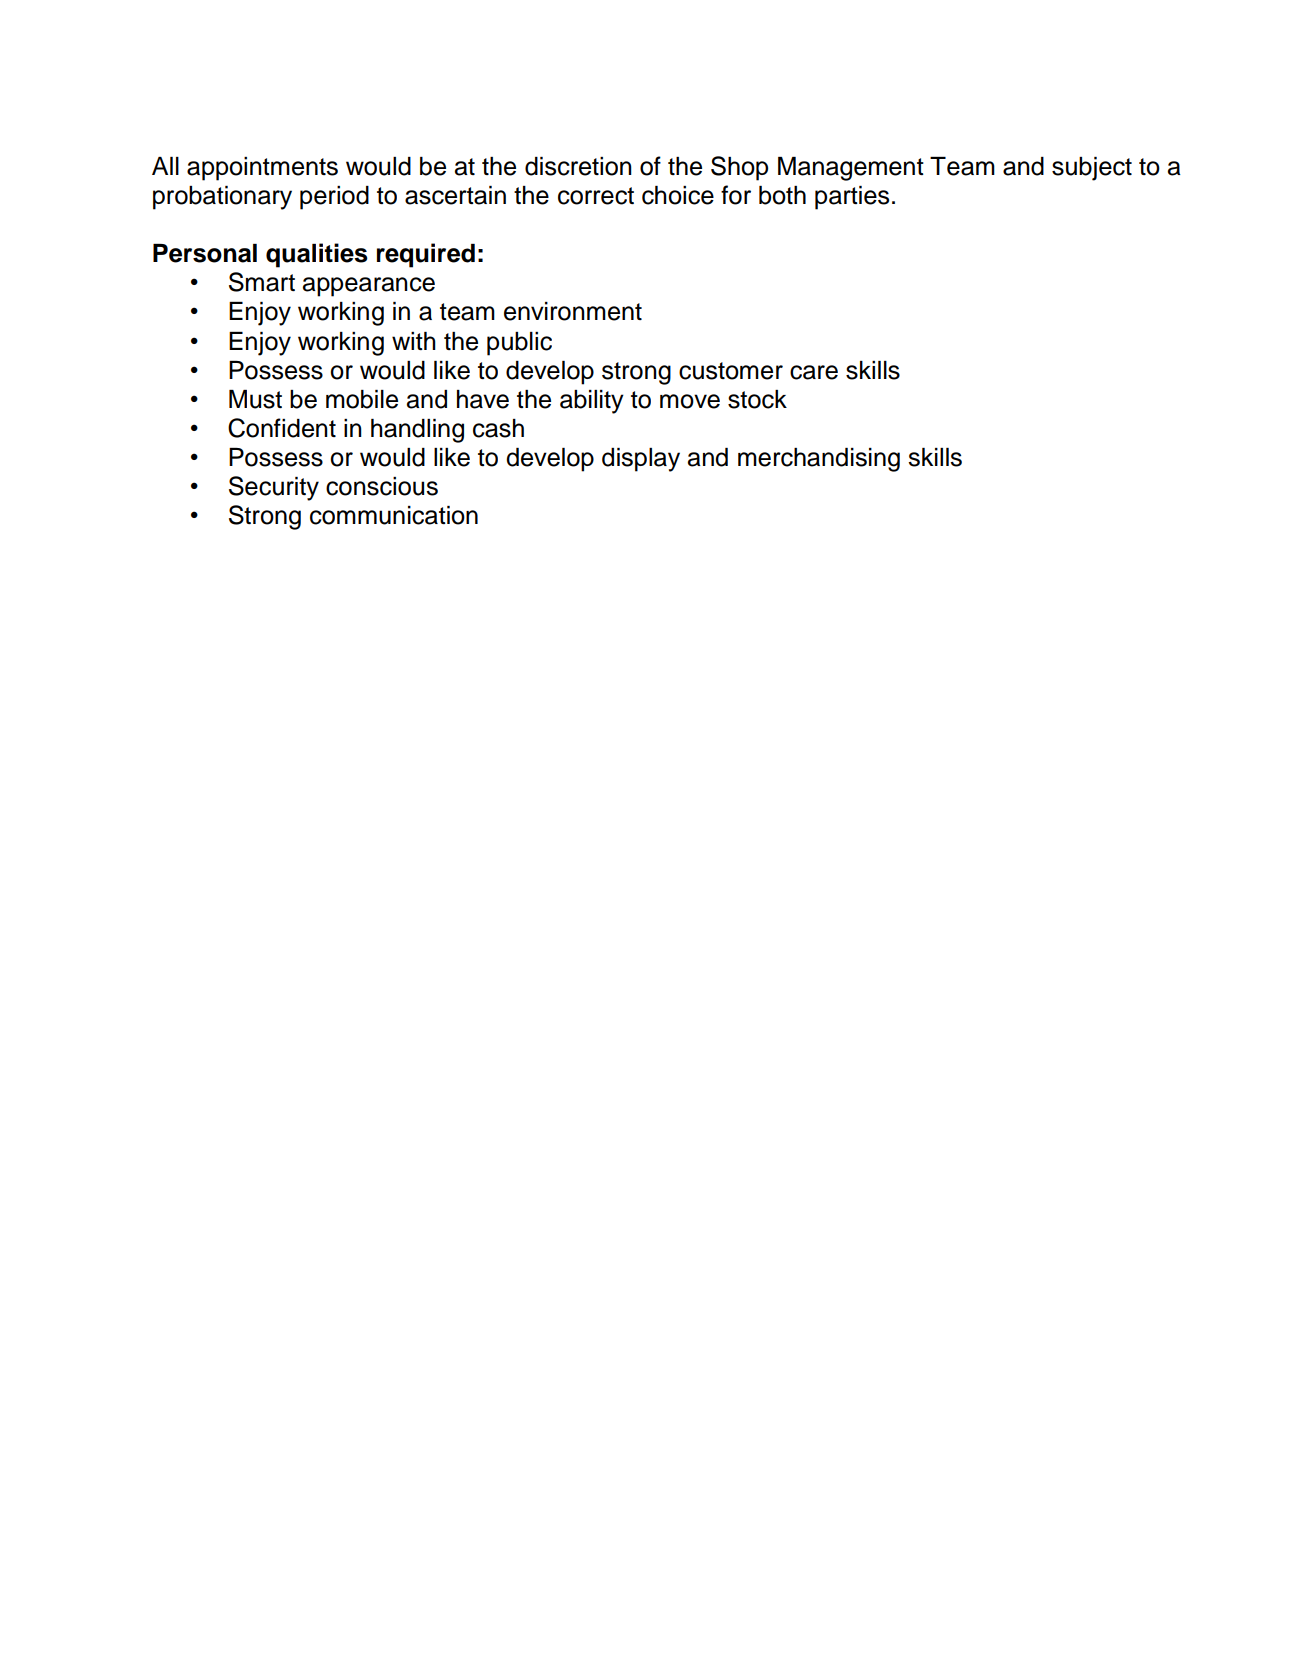 Image resolution: width=1290 pixels, height=1669 pixels. What do you see at coordinates (1092, 169) in the screenshot?
I see `subject` at bounding box center [1092, 169].
